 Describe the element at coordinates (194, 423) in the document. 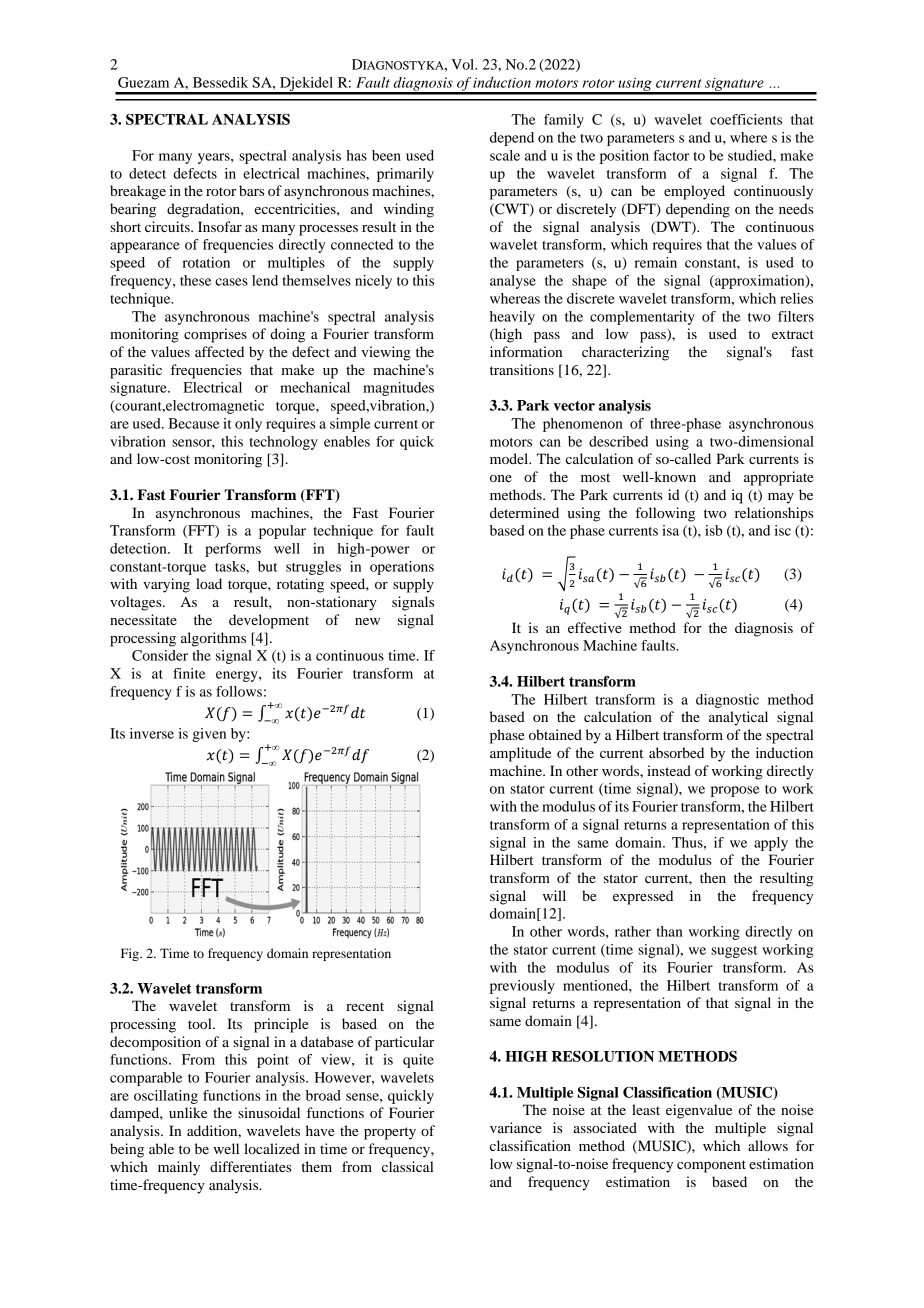

I see `Because` at that location.
